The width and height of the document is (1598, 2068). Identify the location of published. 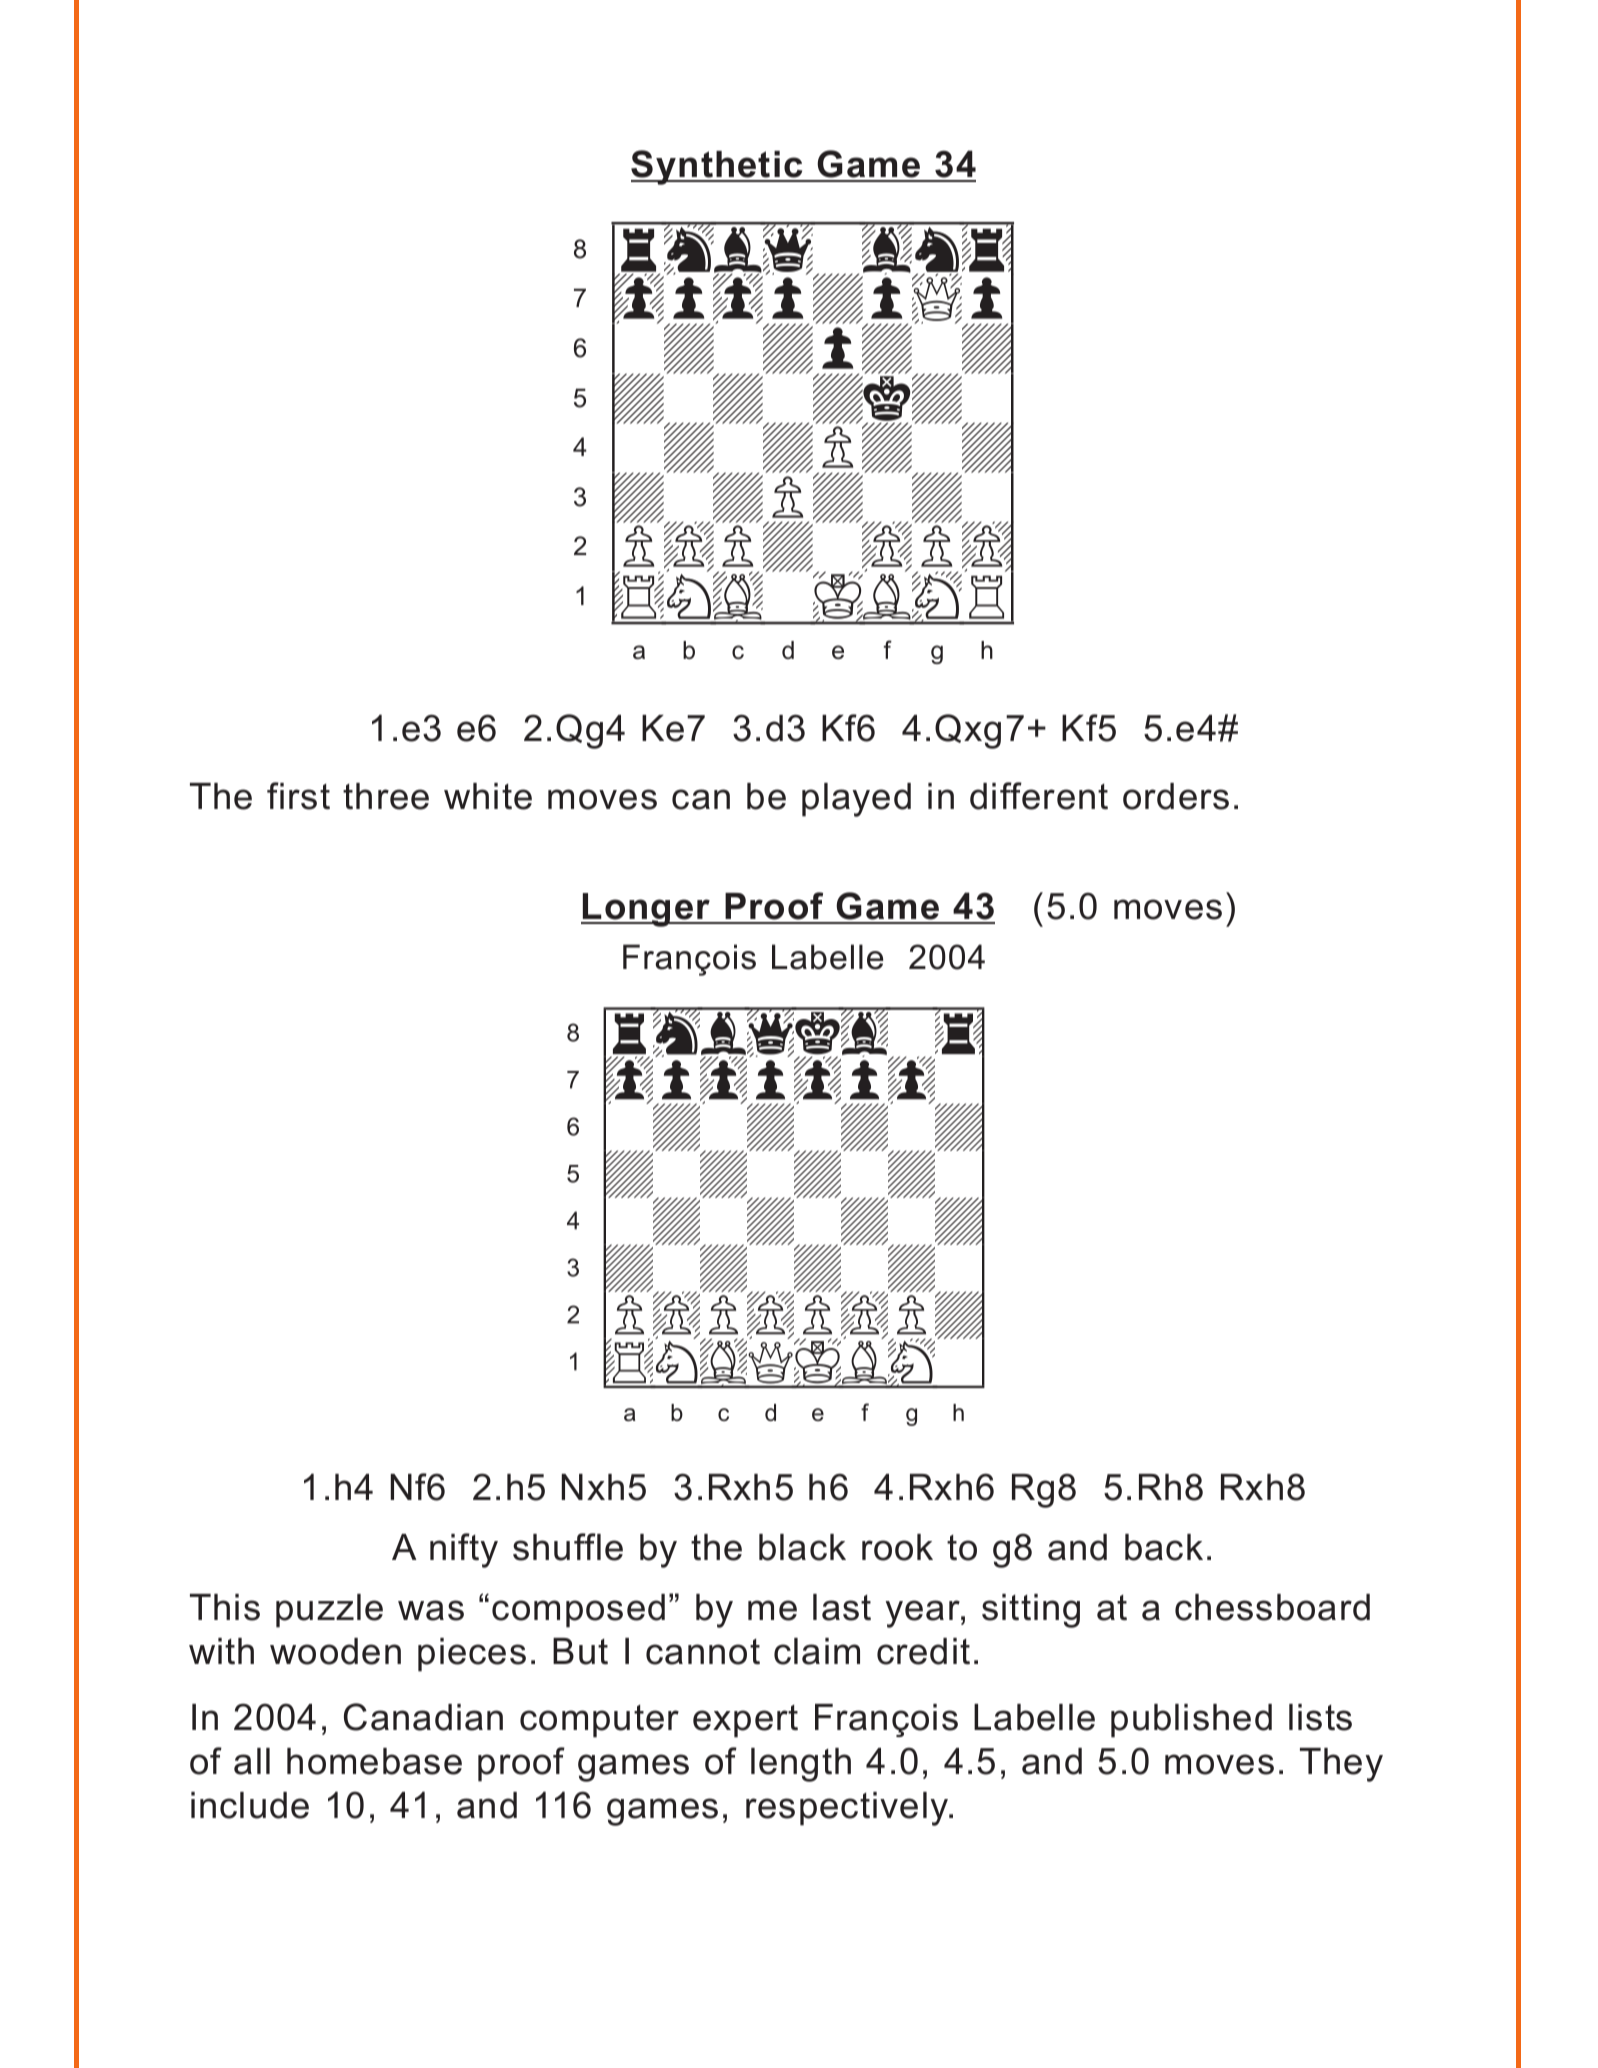
(1191, 1721).
